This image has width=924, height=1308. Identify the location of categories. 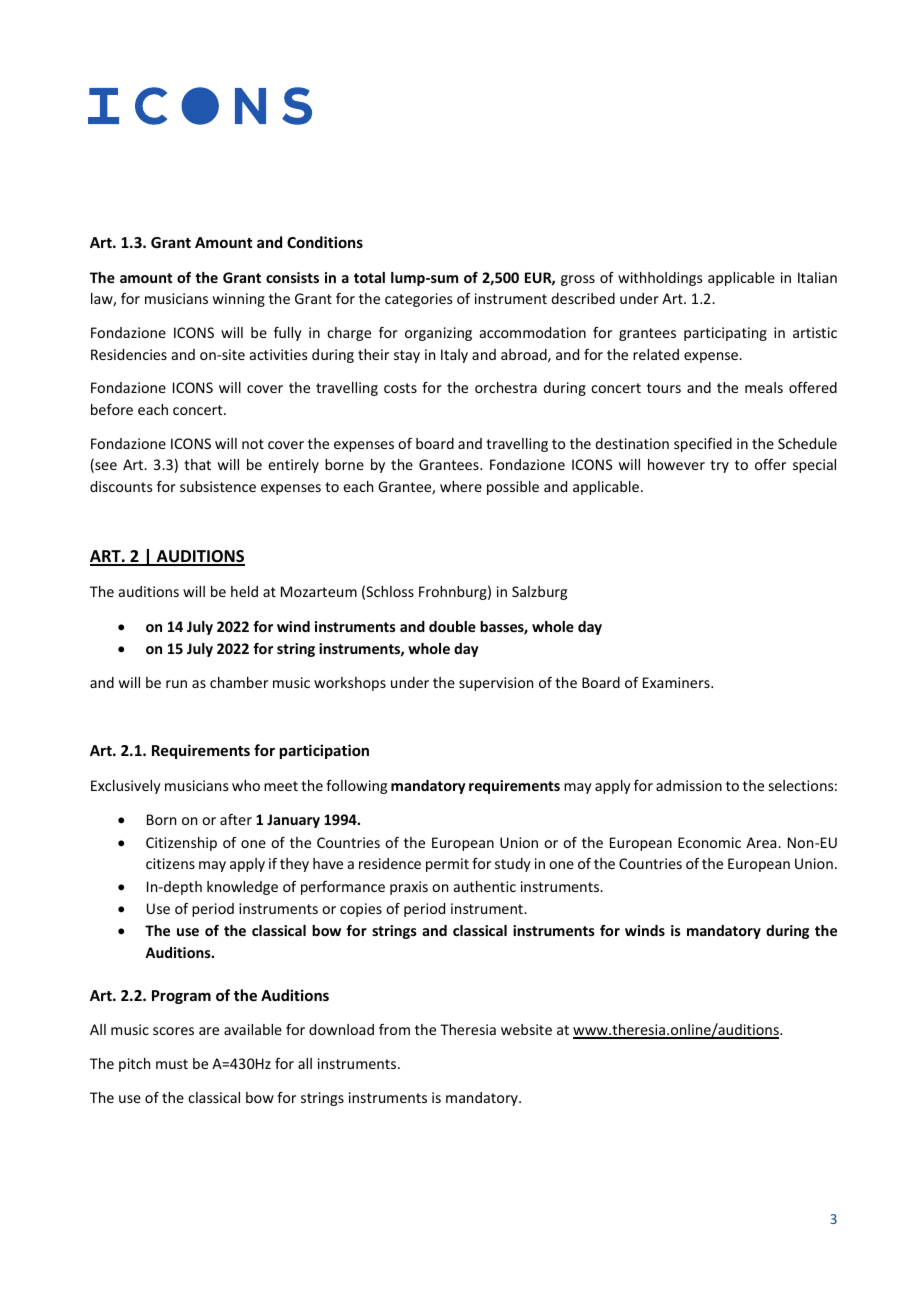
(418, 300).
